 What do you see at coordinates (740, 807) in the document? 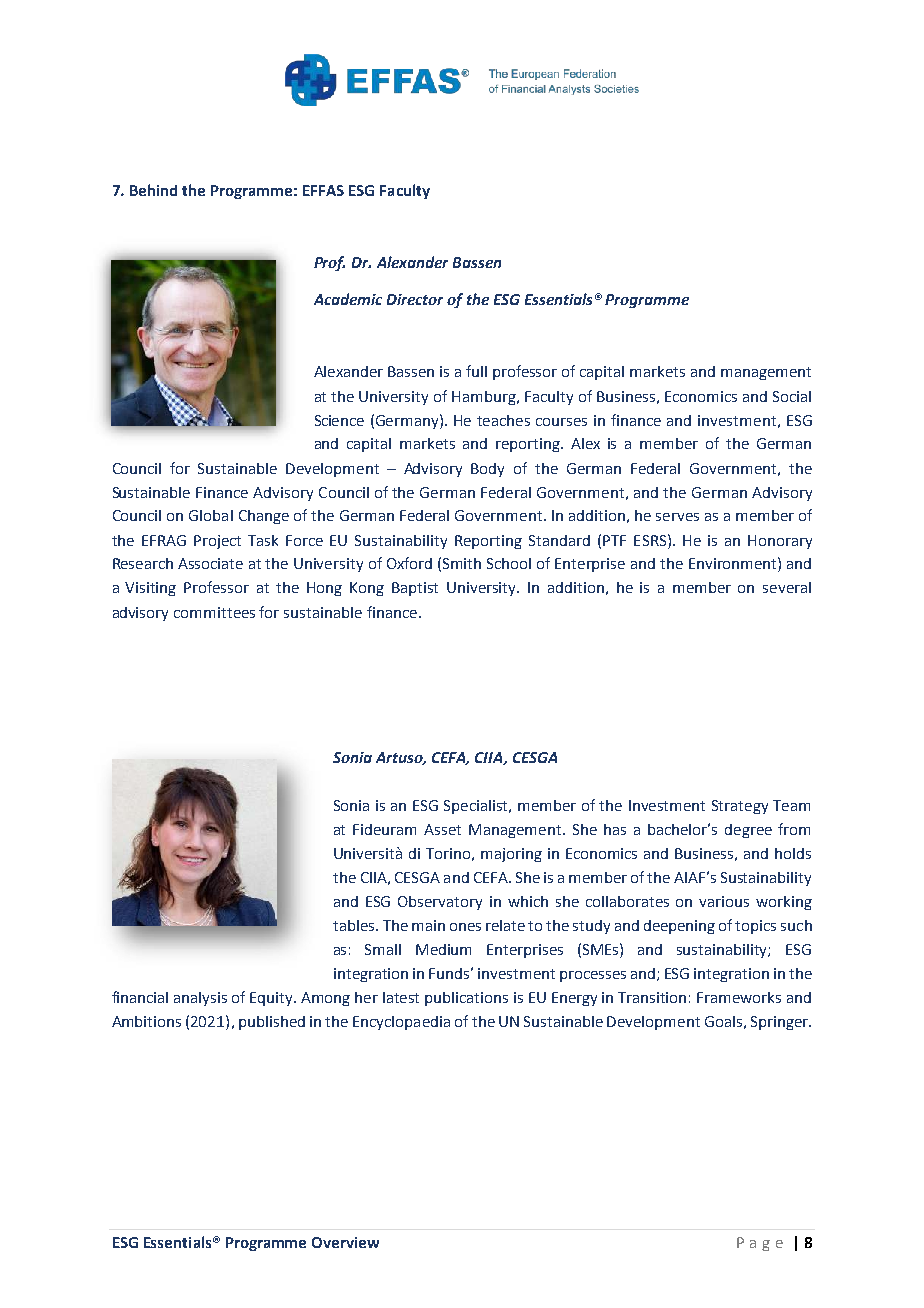
I see `Strategy` at bounding box center [740, 807].
